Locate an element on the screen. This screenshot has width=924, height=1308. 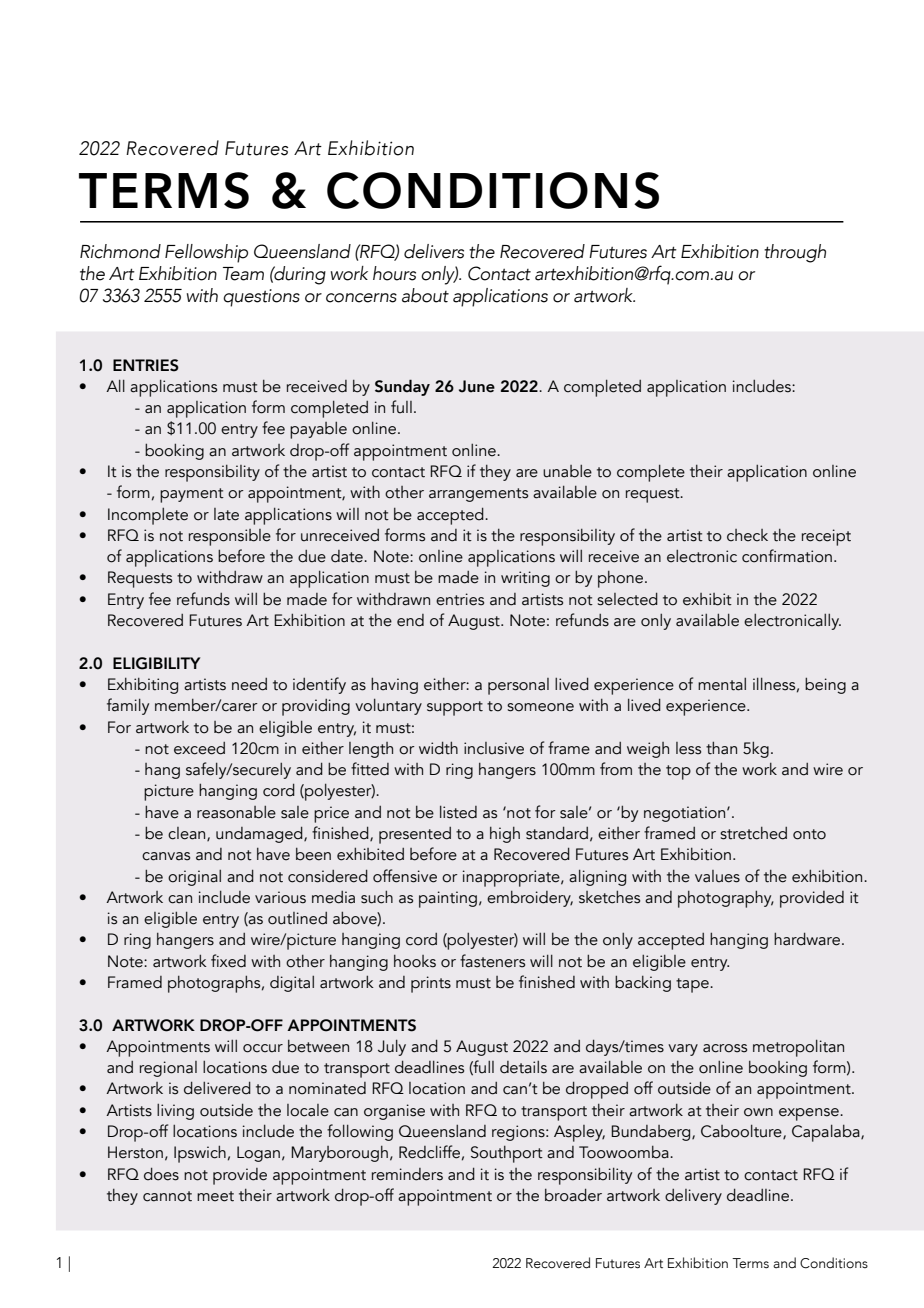
stretched is located at coordinates (753, 833).
